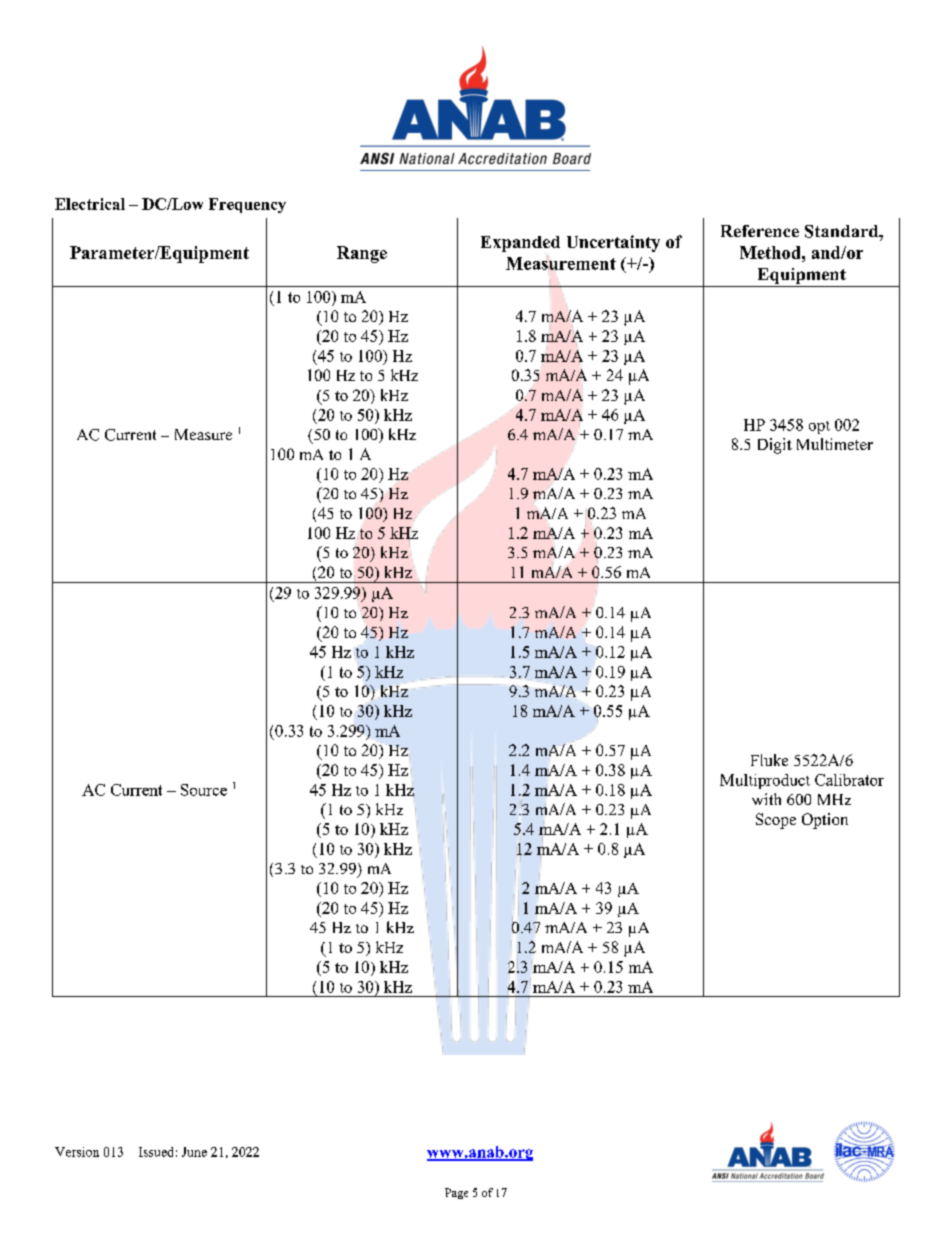 The height and width of the screenshot is (1233, 952). I want to click on Reference, so click(760, 231).
